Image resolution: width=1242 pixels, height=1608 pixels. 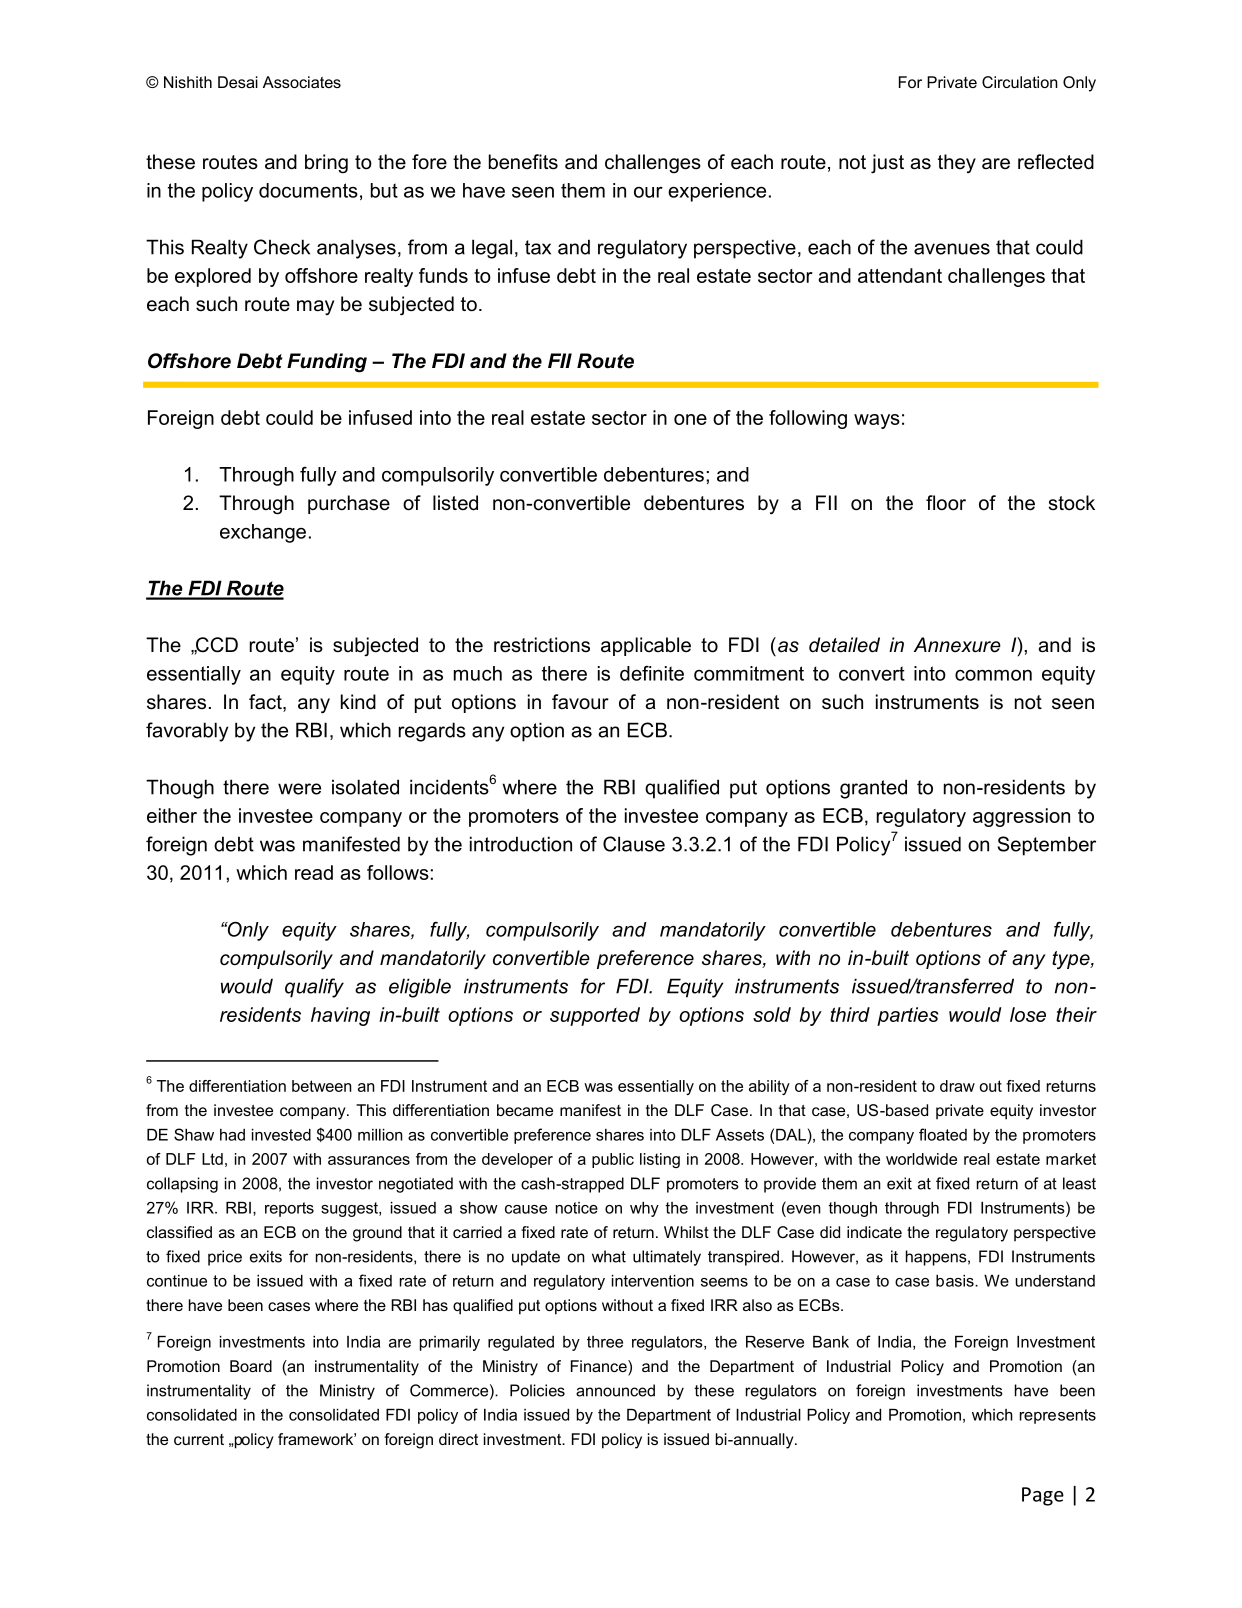 What do you see at coordinates (634, 844) in the page?
I see `Clause` at bounding box center [634, 844].
